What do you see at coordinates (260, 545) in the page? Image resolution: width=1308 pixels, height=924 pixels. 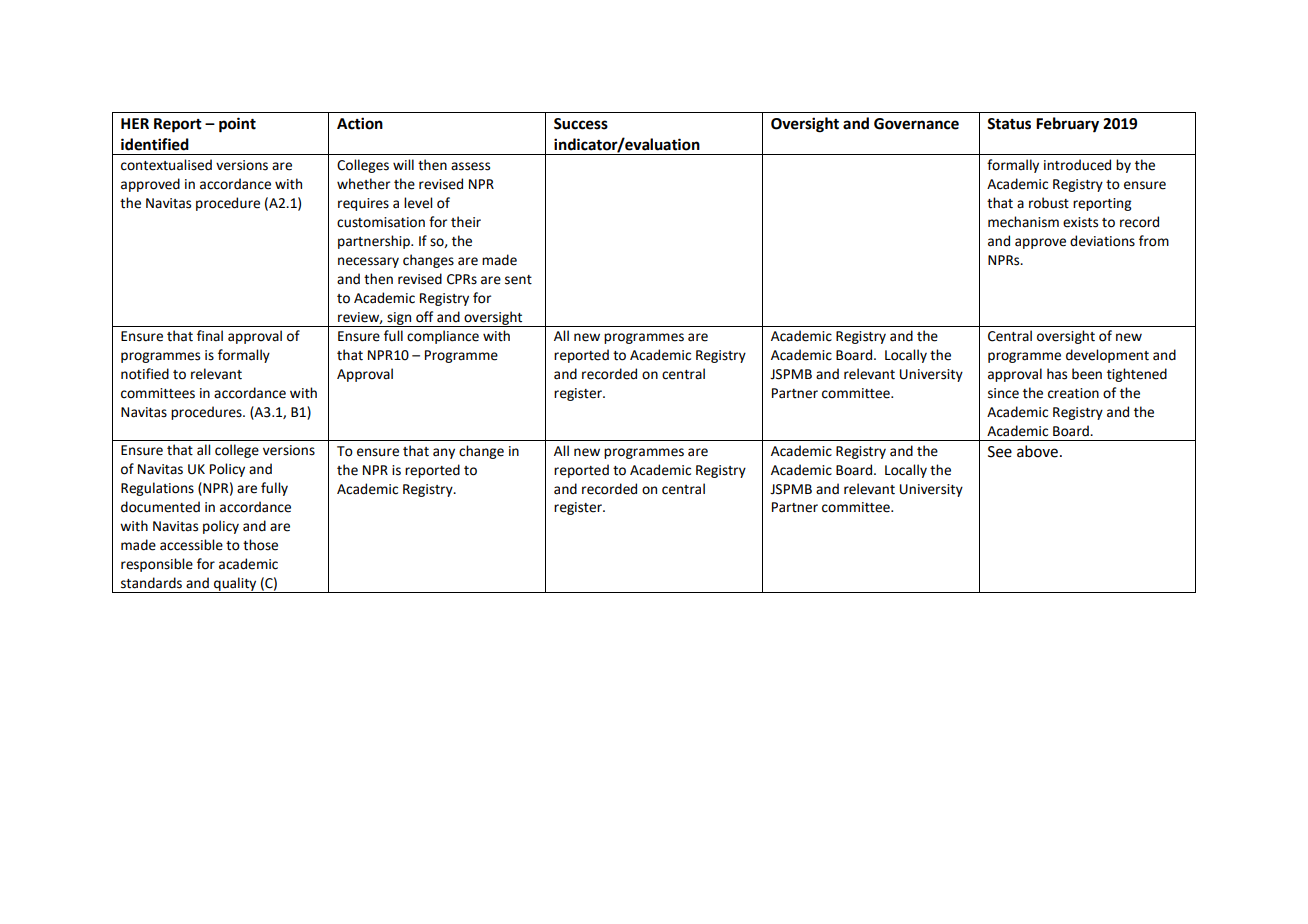 I see `those` at bounding box center [260, 545].
